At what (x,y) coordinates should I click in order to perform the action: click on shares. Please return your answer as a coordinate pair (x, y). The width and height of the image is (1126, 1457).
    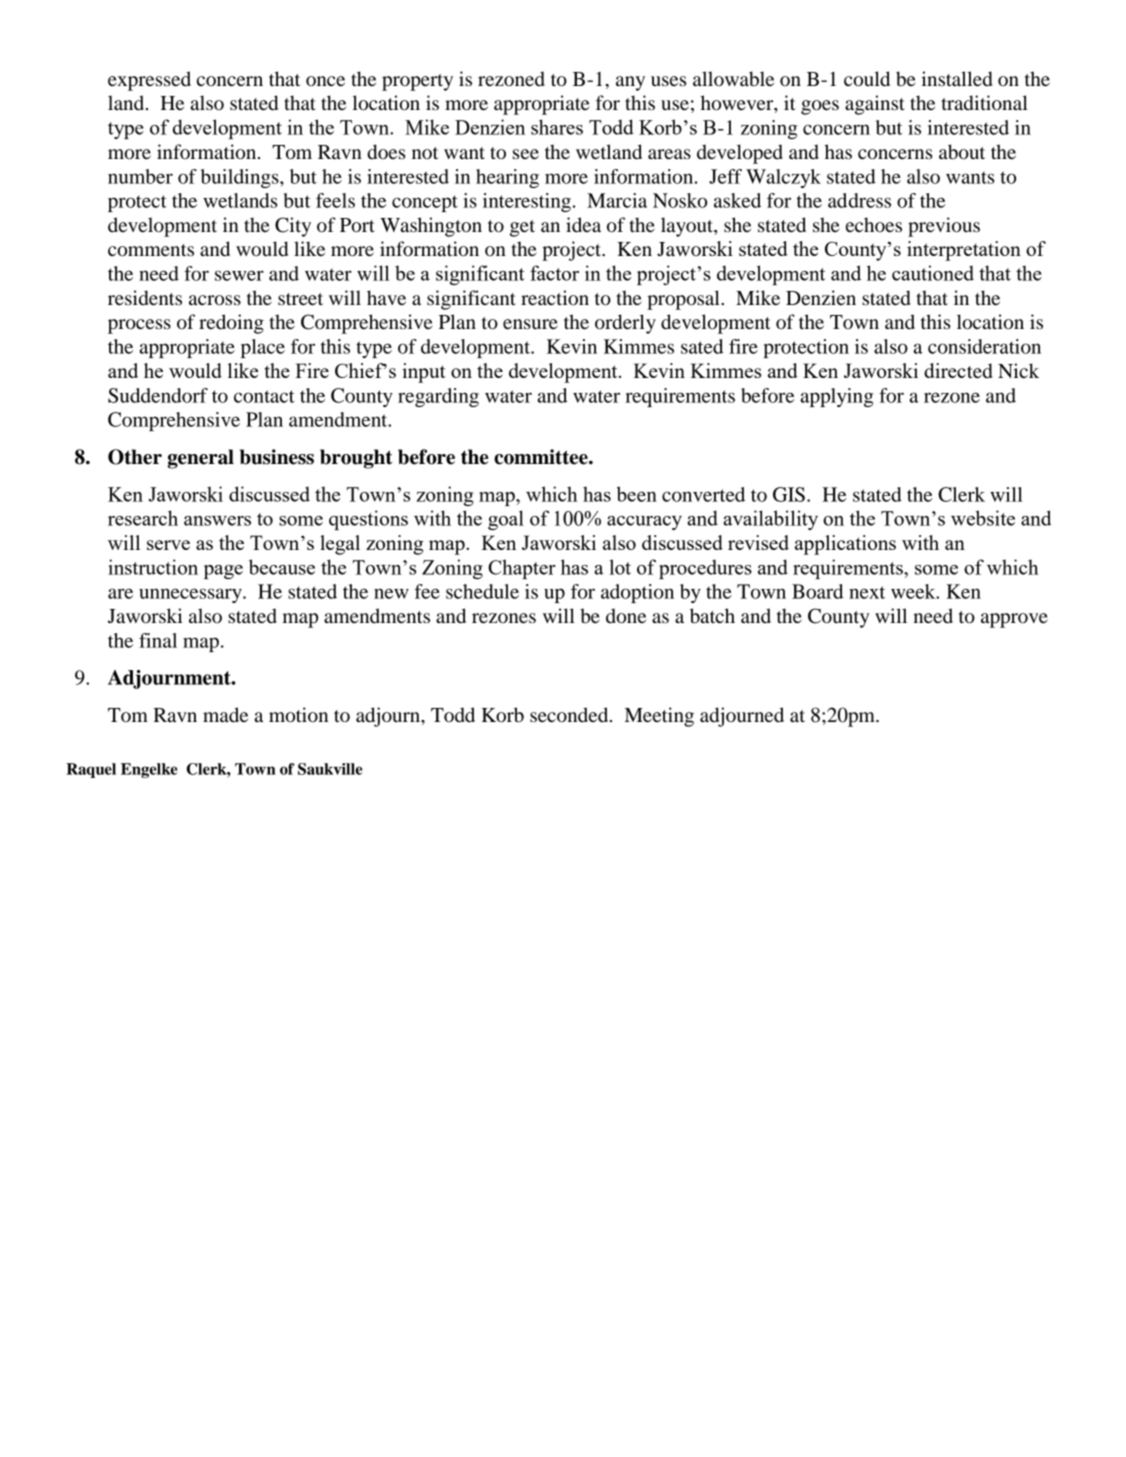
    Looking at the image, I should click on (557, 127).
